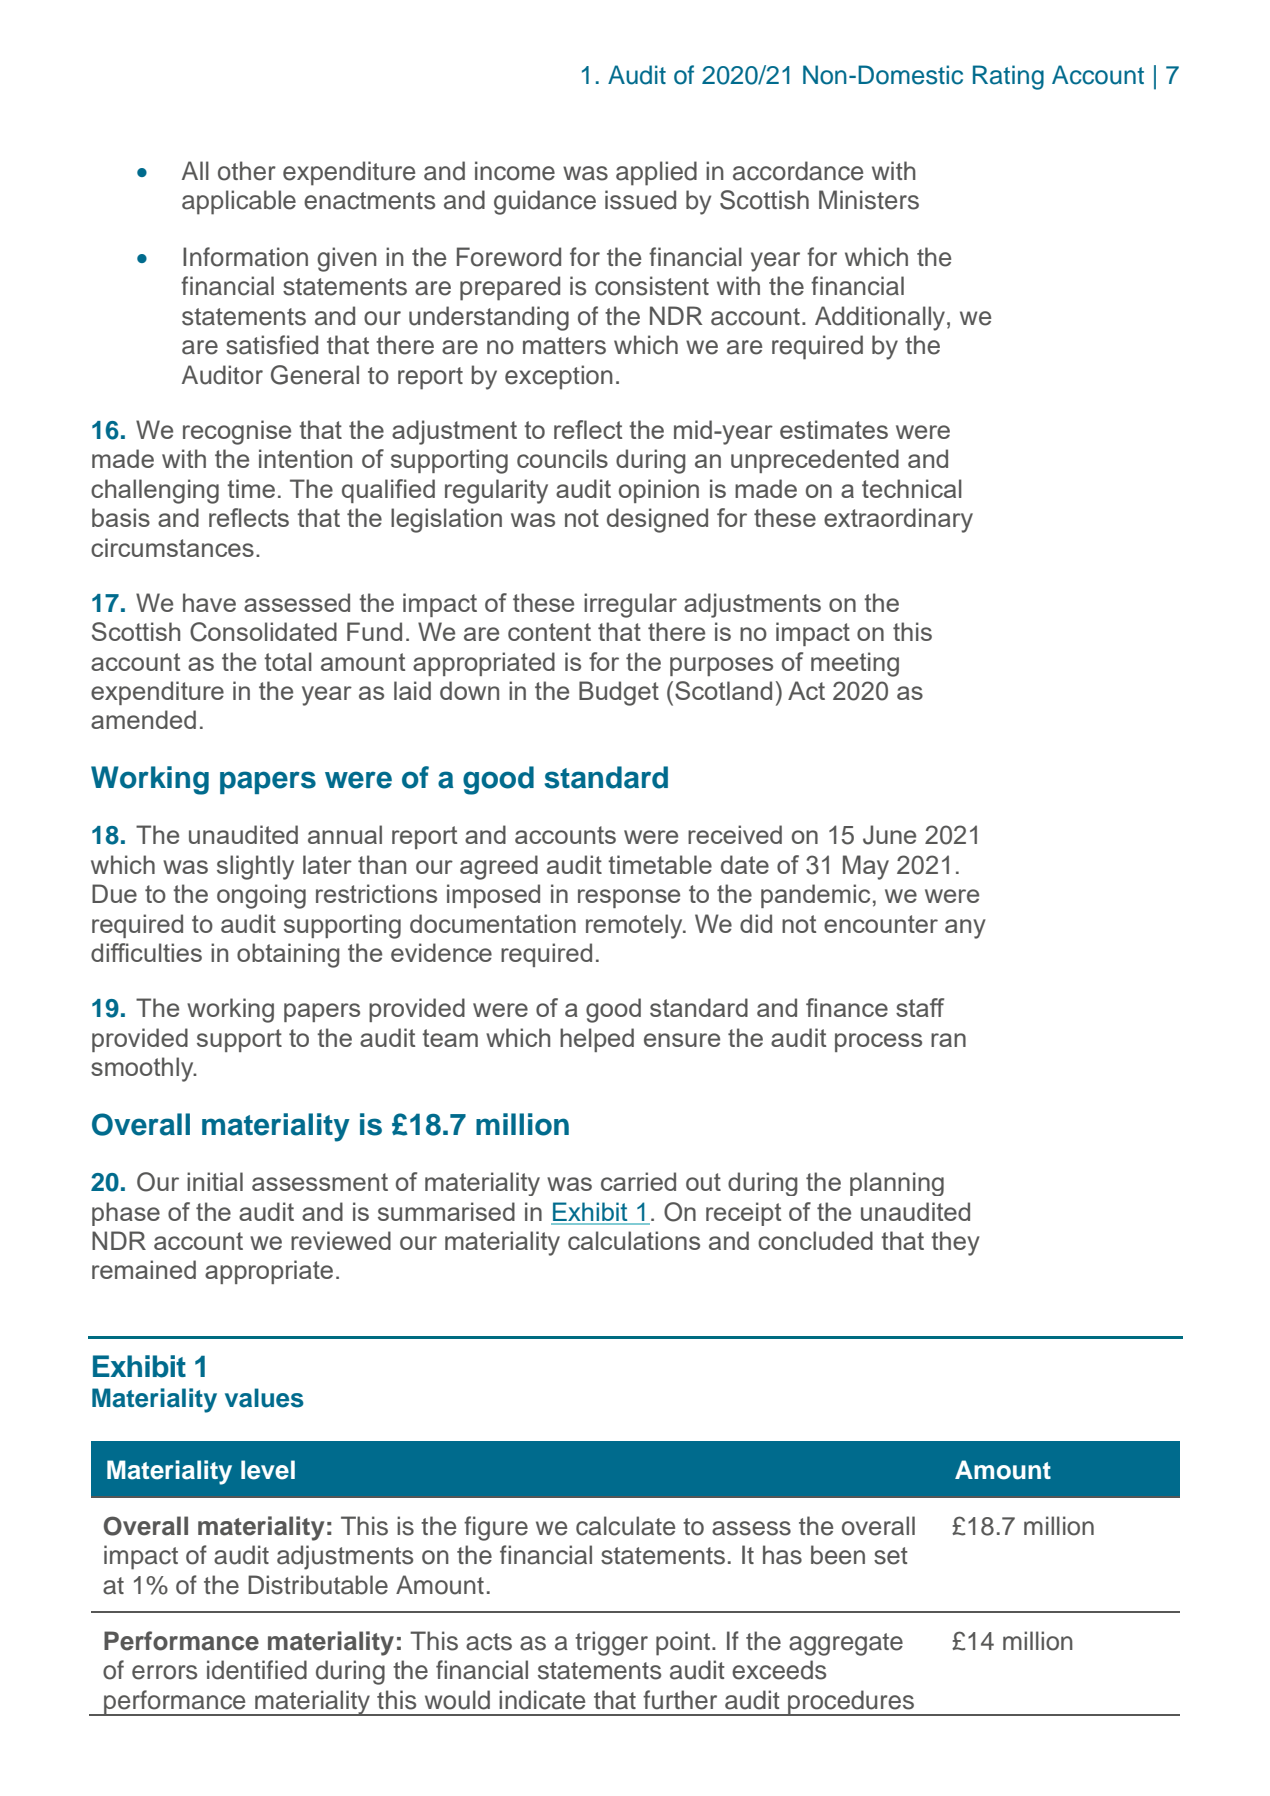 The width and height of the screenshot is (1270, 1796). I want to click on ongoing, so click(261, 896).
